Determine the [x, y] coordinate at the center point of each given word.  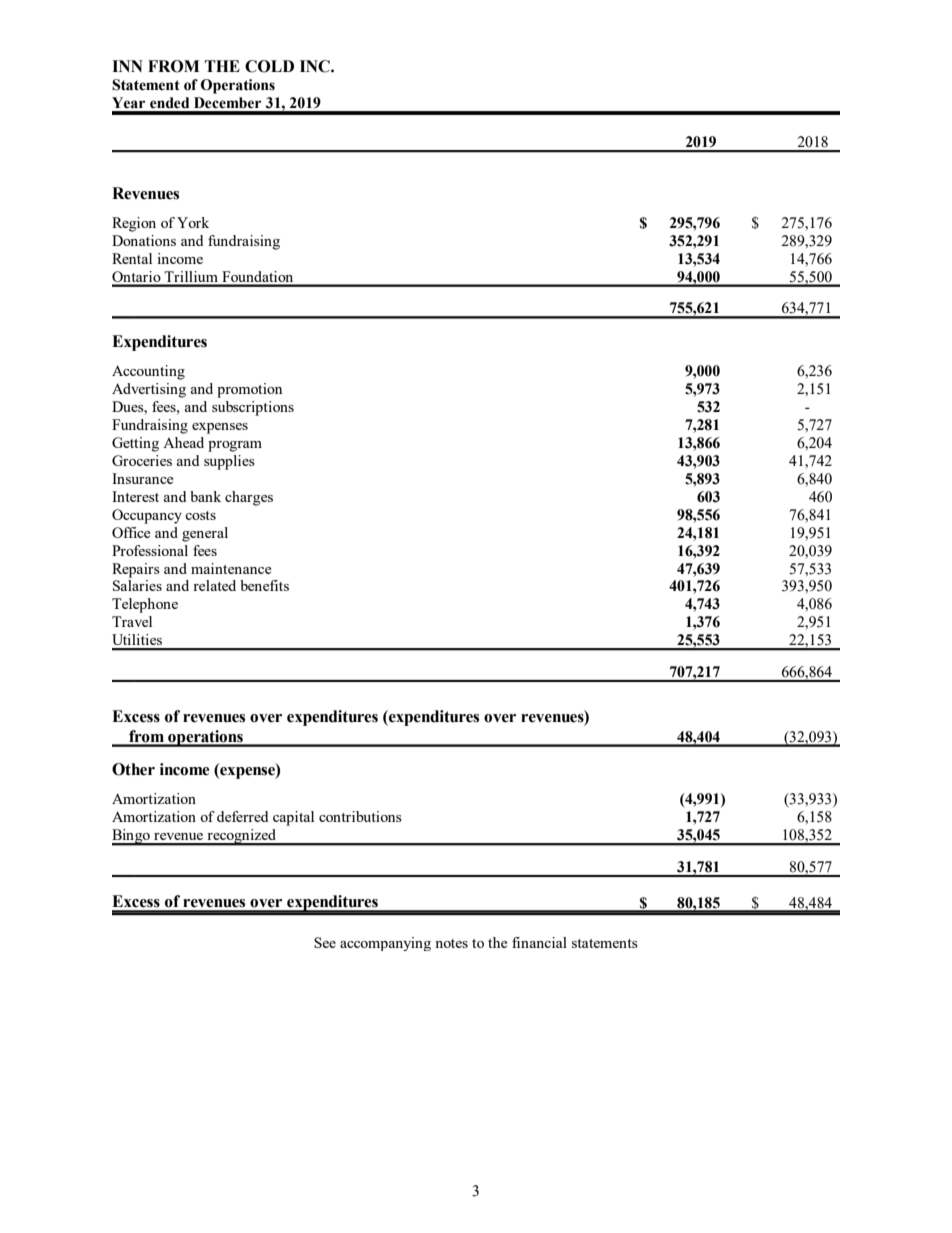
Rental [132, 258]
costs [200, 515]
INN [127, 66]
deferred [242, 816]
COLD [269, 66]
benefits [264, 585]
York [193, 222]
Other [133, 769]
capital [293, 818]
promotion [249, 390]
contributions [360, 816]
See [325, 942]
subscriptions [253, 408]
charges [249, 498]
